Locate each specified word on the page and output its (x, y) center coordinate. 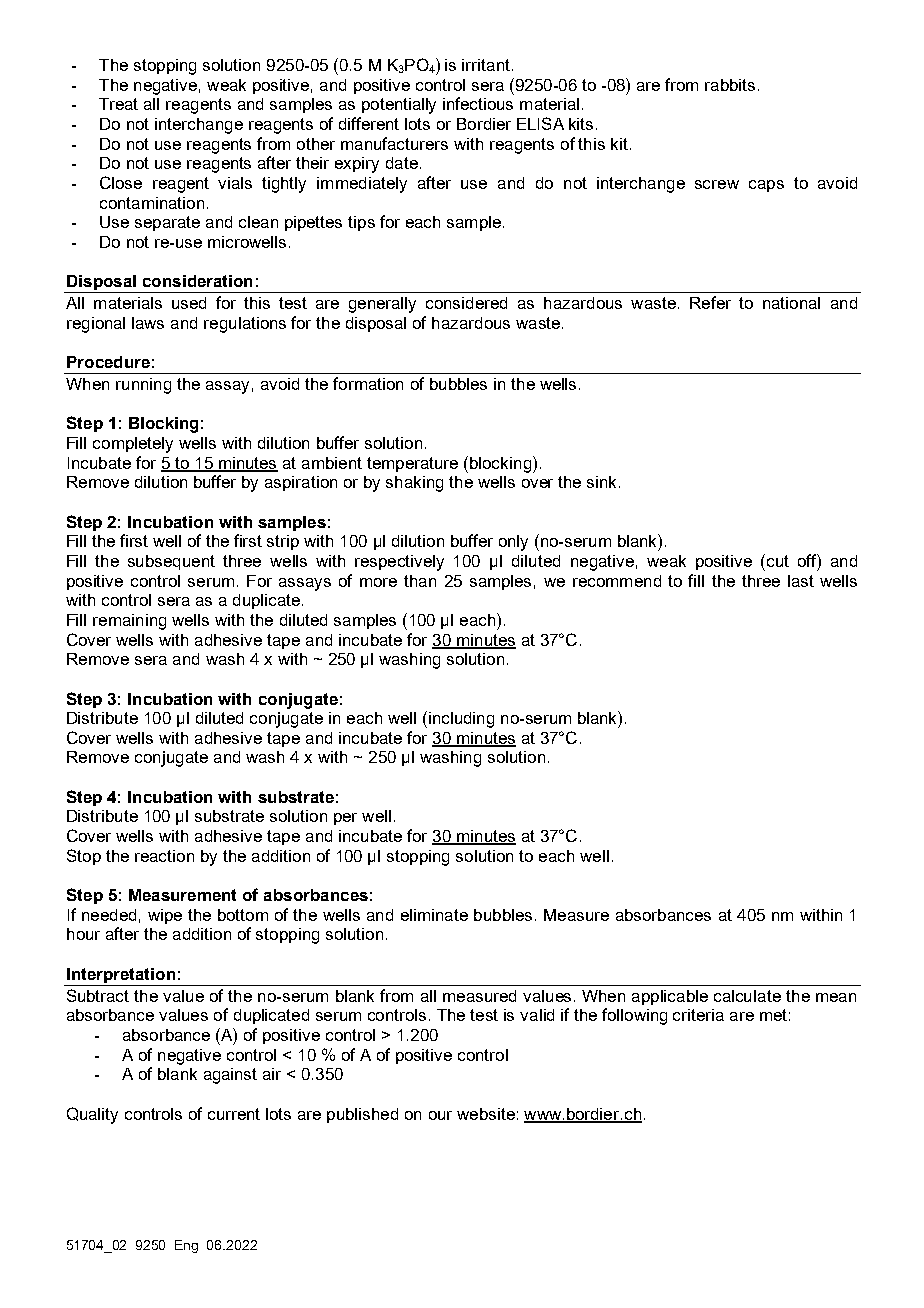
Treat (118, 104)
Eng (186, 1246)
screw (717, 184)
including (461, 720)
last (801, 581)
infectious (478, 103)
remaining (129, 622)
